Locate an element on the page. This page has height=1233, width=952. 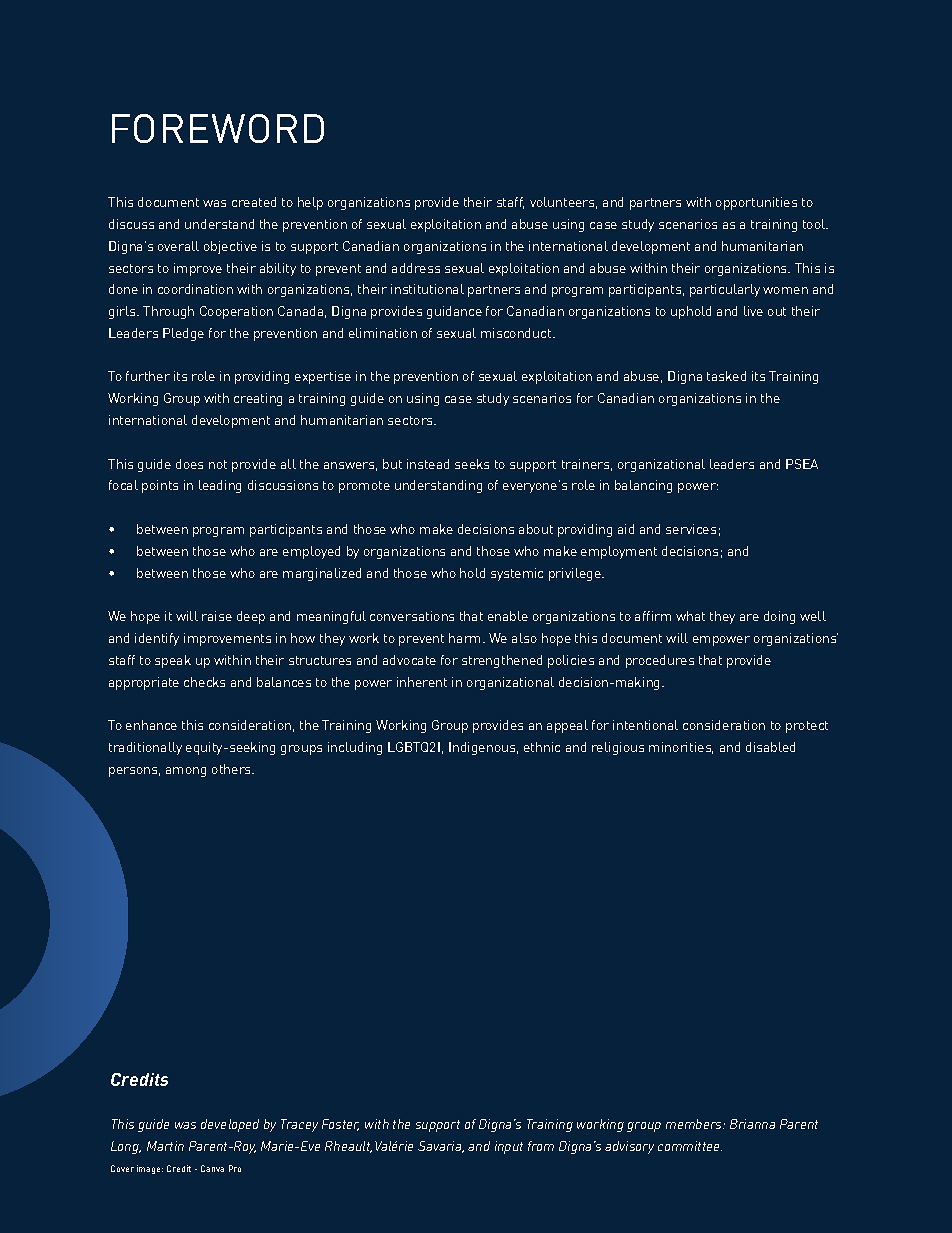
address is located at coordinates (416, 268).
